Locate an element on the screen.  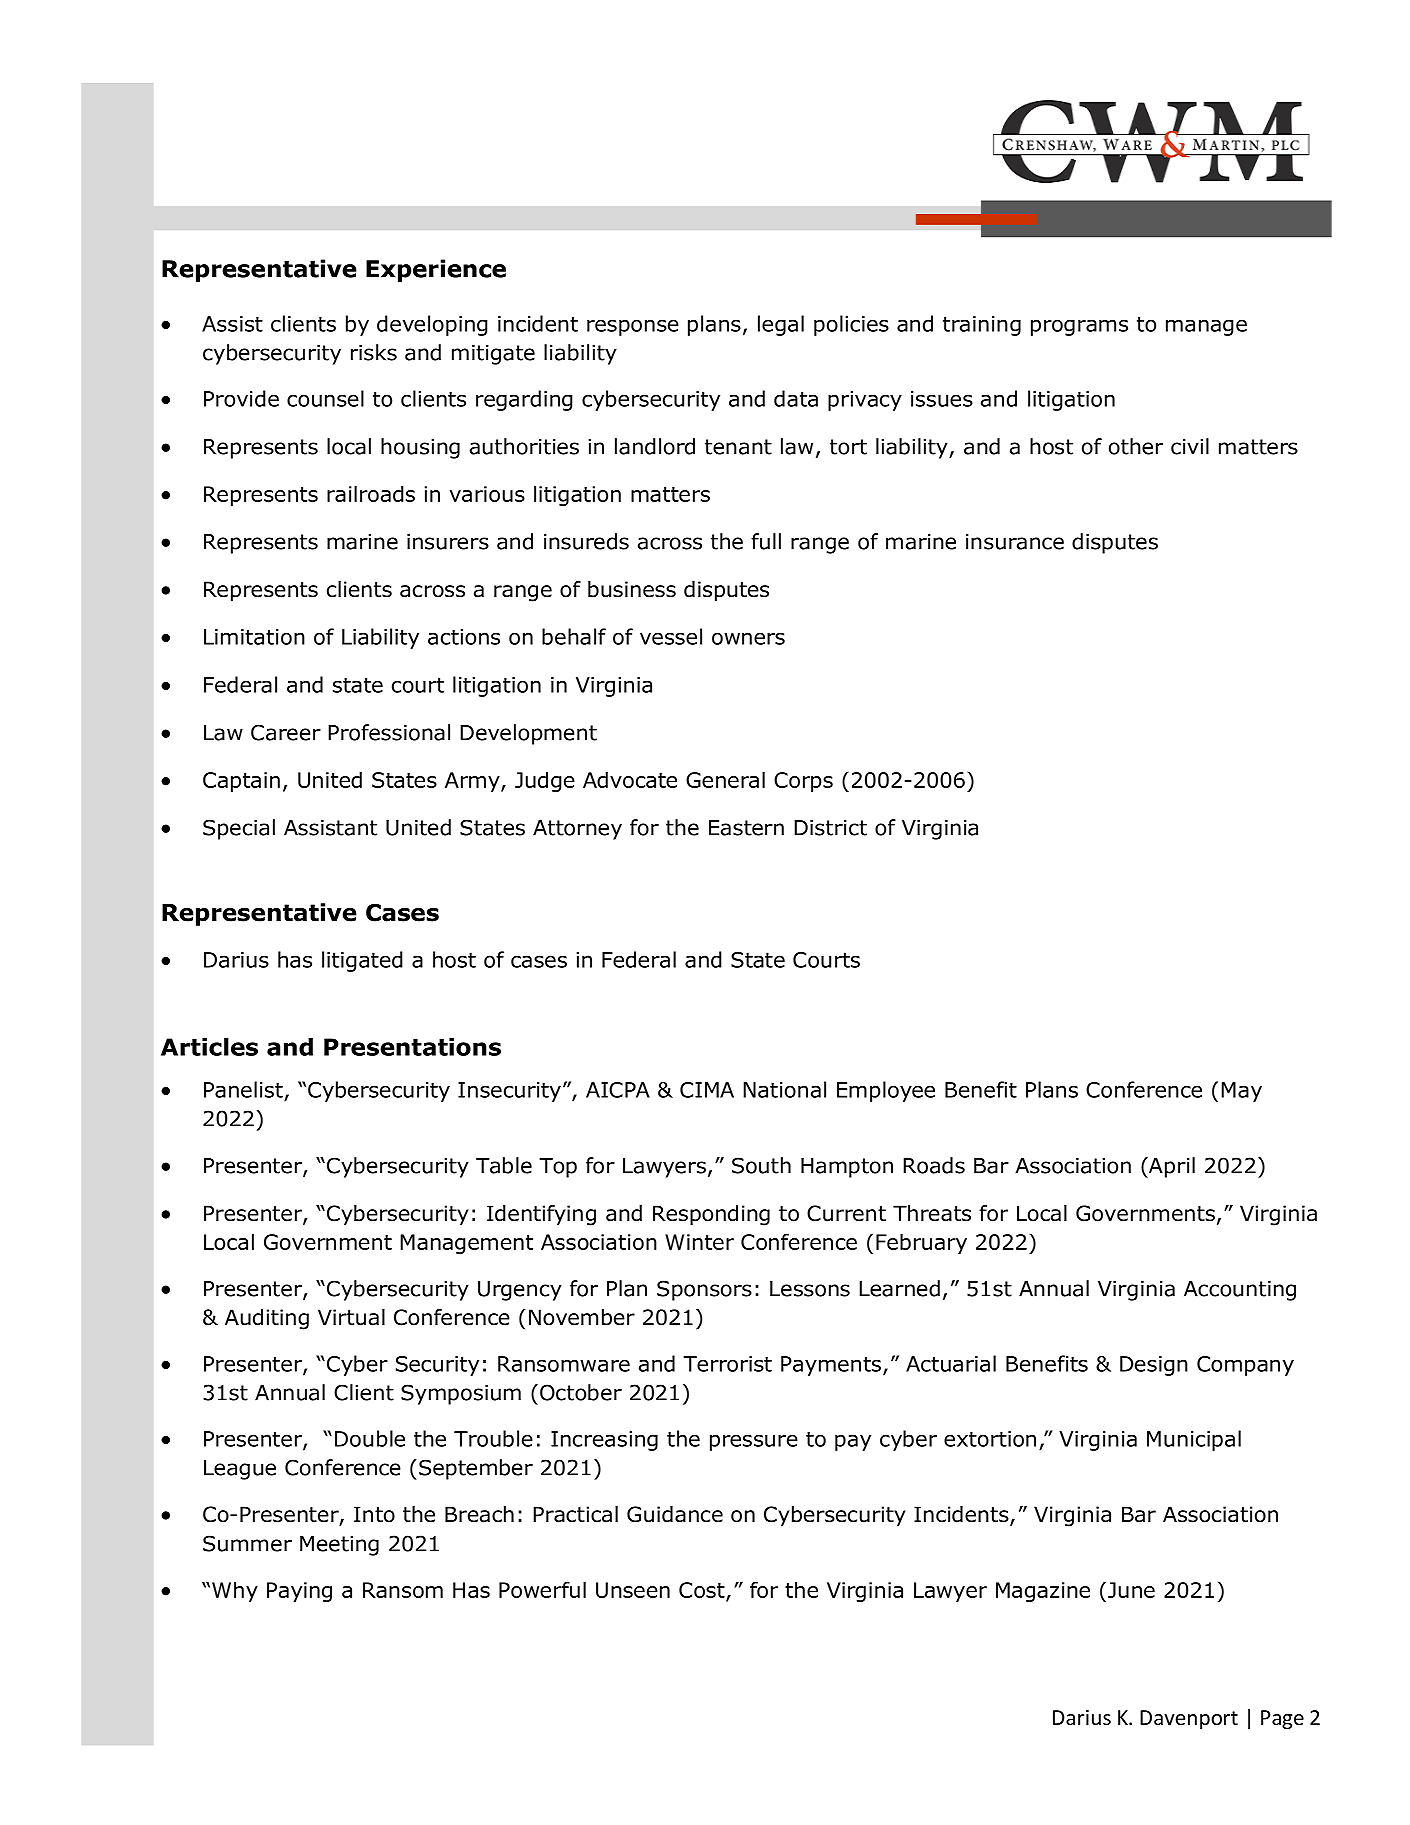
National is located at coordinates (784, 1089).
